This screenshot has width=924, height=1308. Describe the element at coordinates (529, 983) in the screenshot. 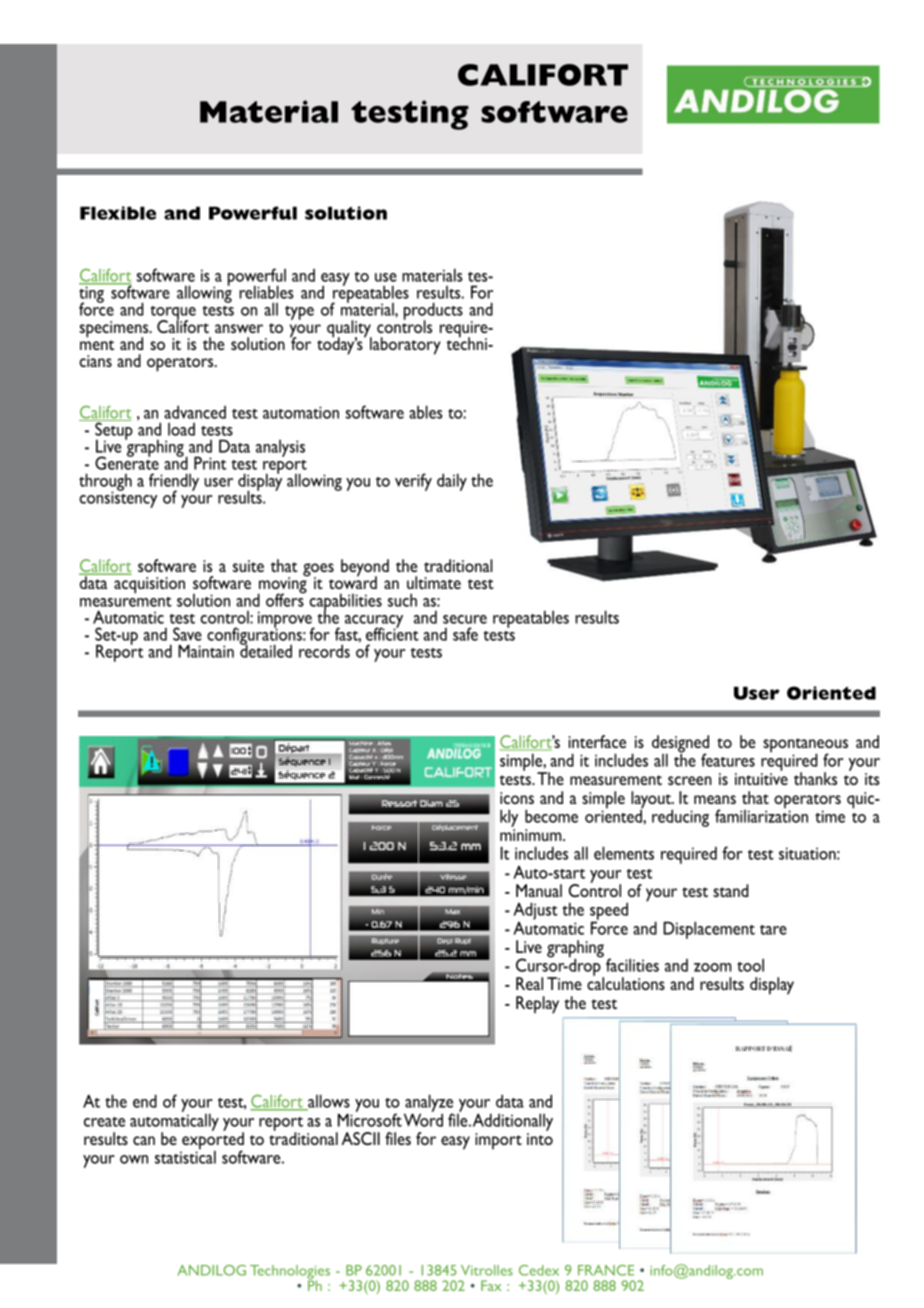

I see `Real` at that location.
